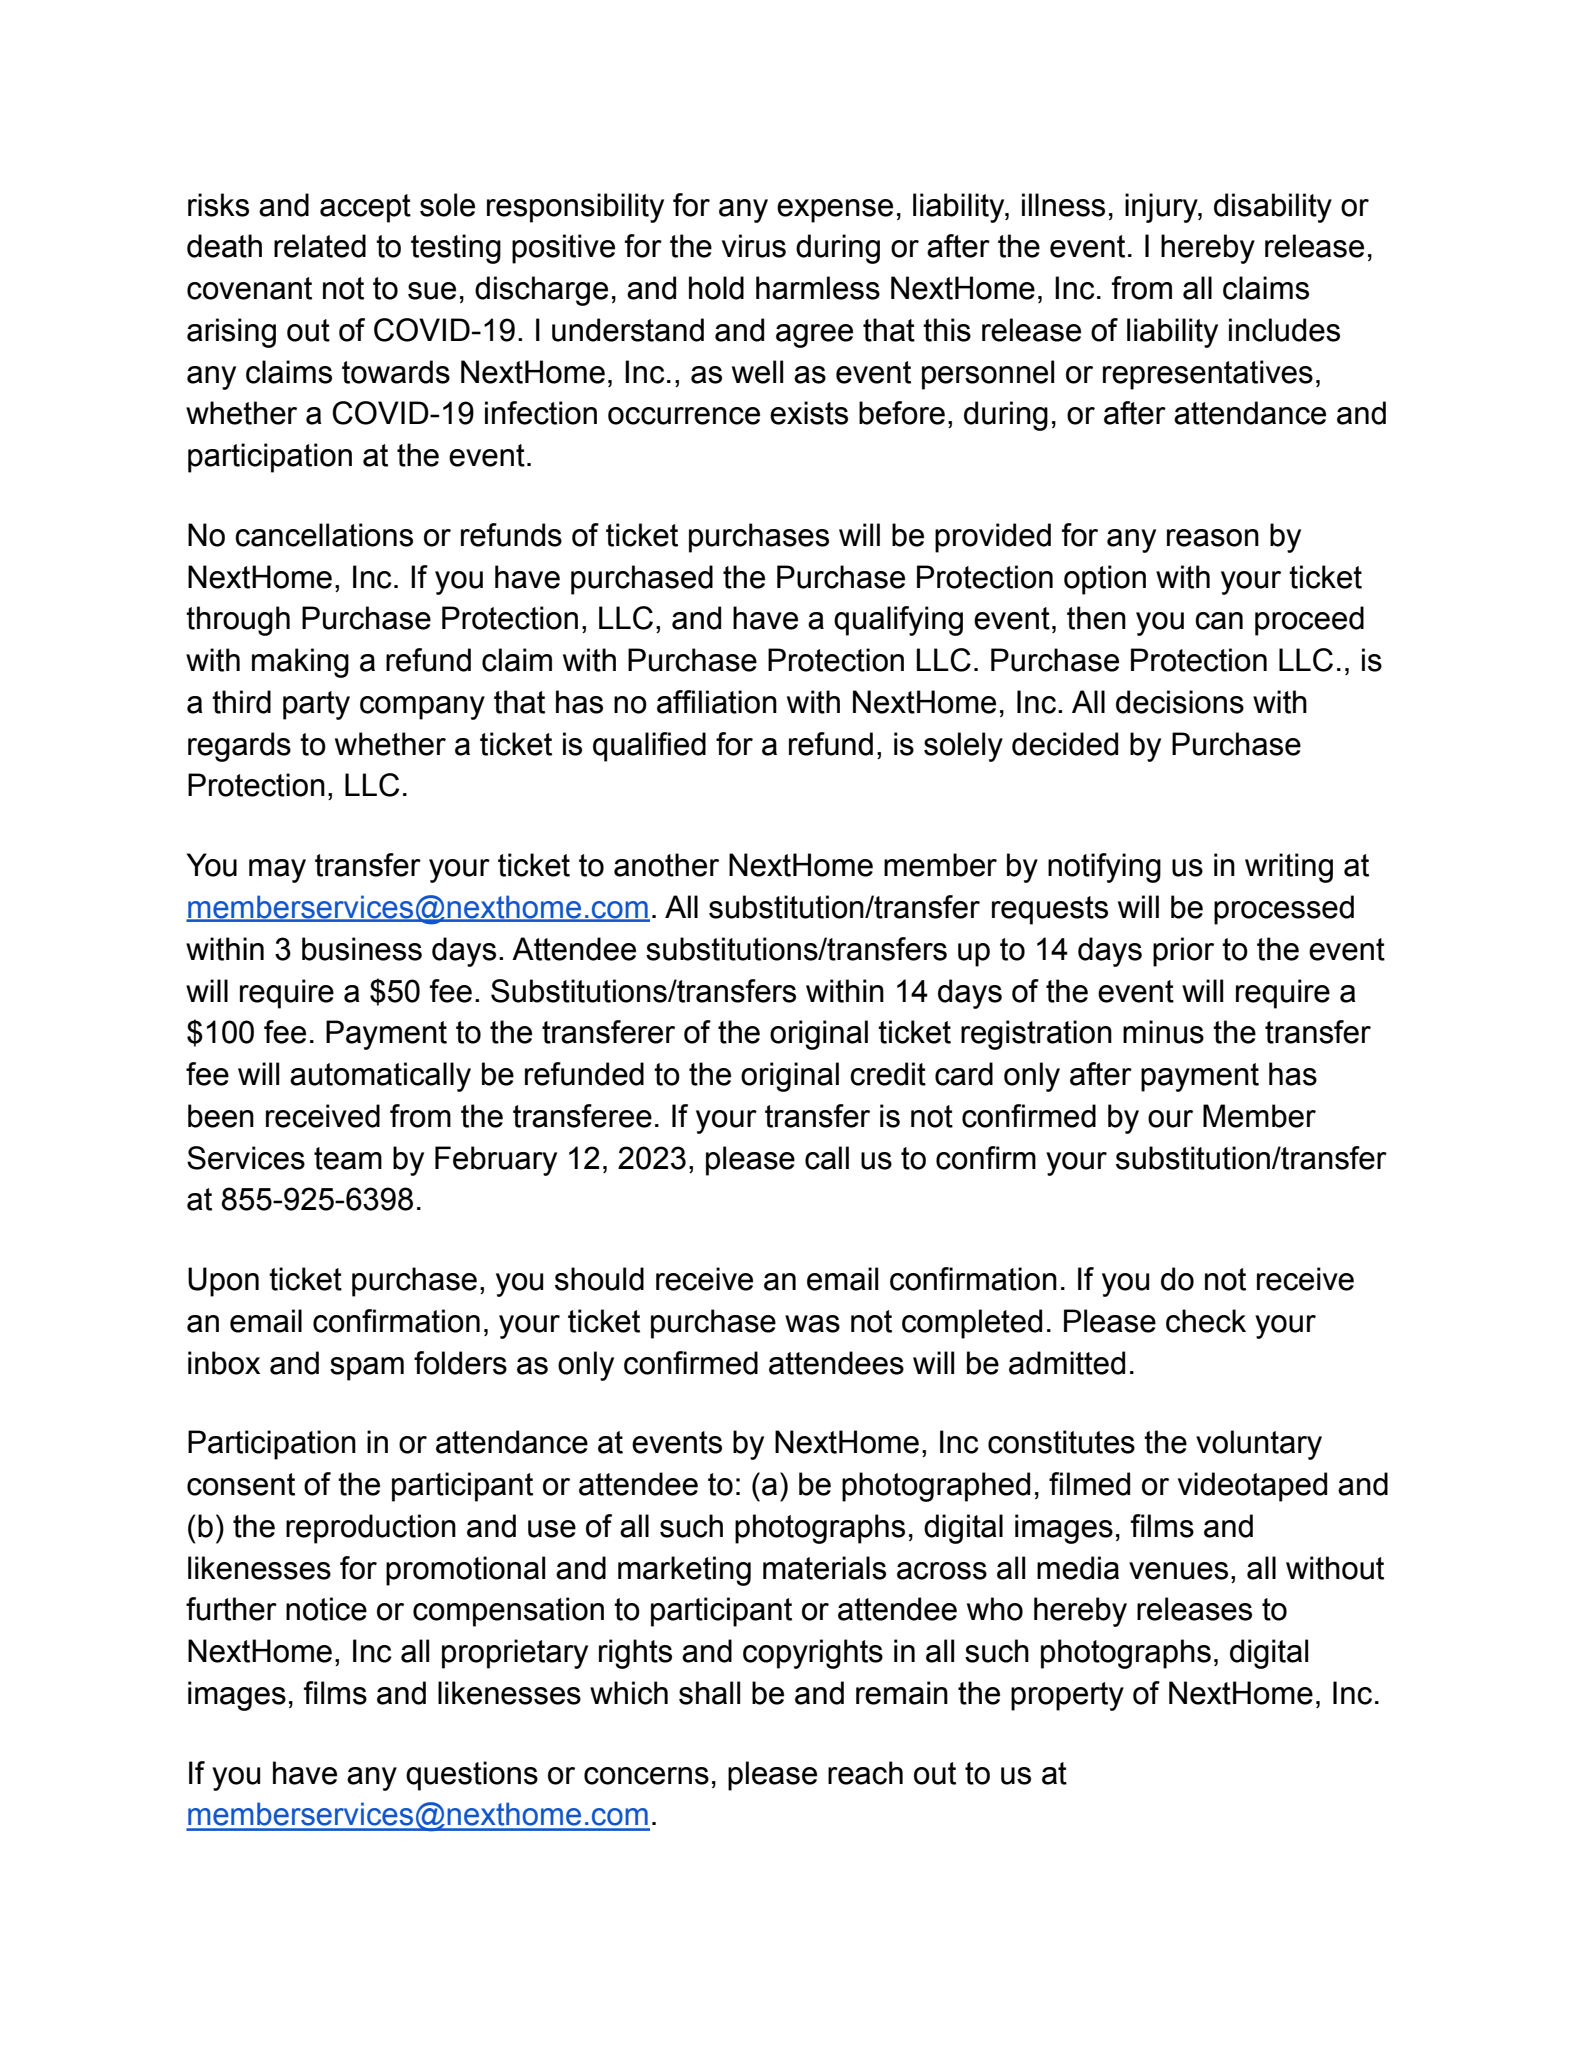 This screenshot has height=2051, width=1585. Describe the element at coordinates (1104, 868) in the screenshot. I see `notifying` at that location.
